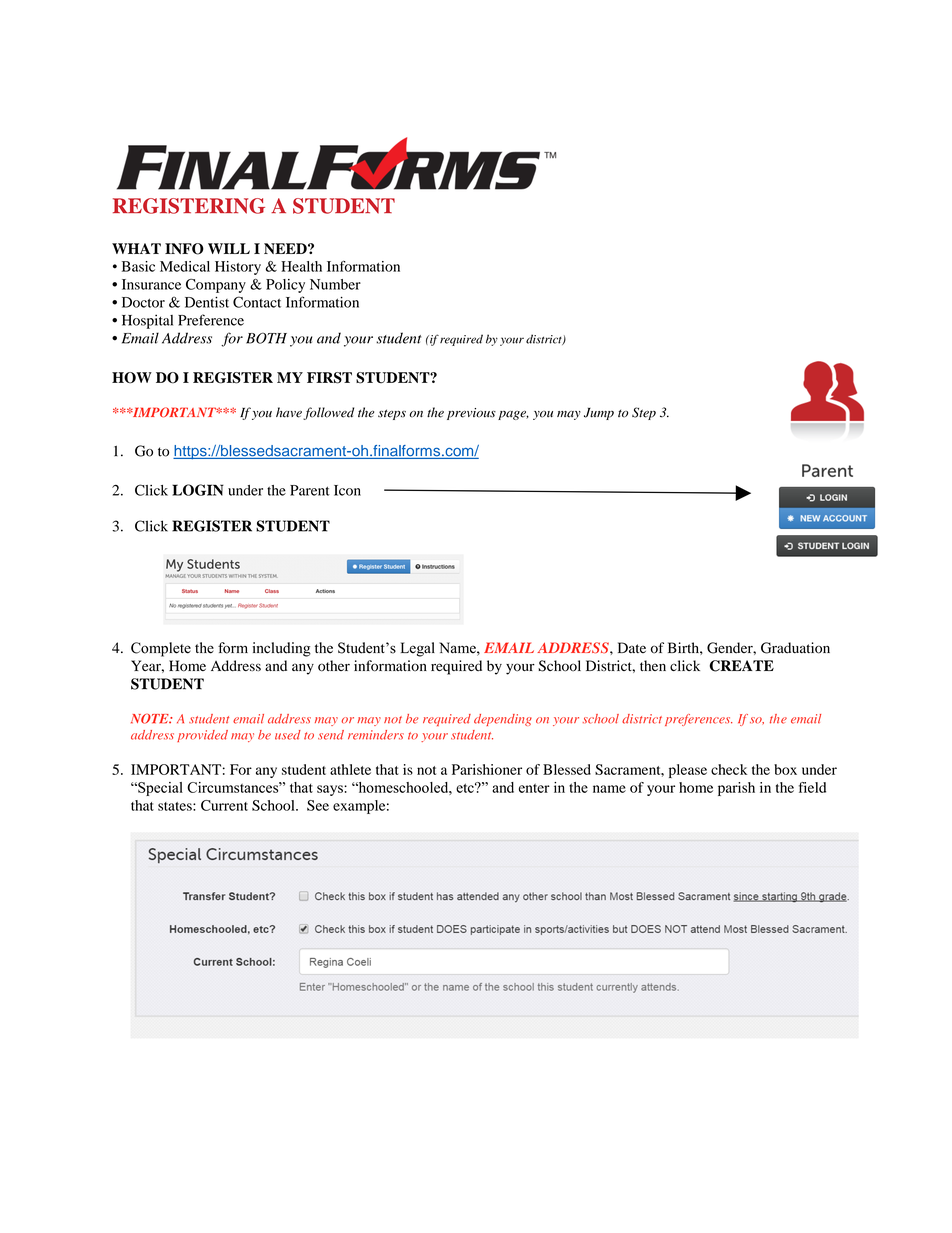  Describe the element at coordinates (238, 268) in the page. I see `History` at that location.
